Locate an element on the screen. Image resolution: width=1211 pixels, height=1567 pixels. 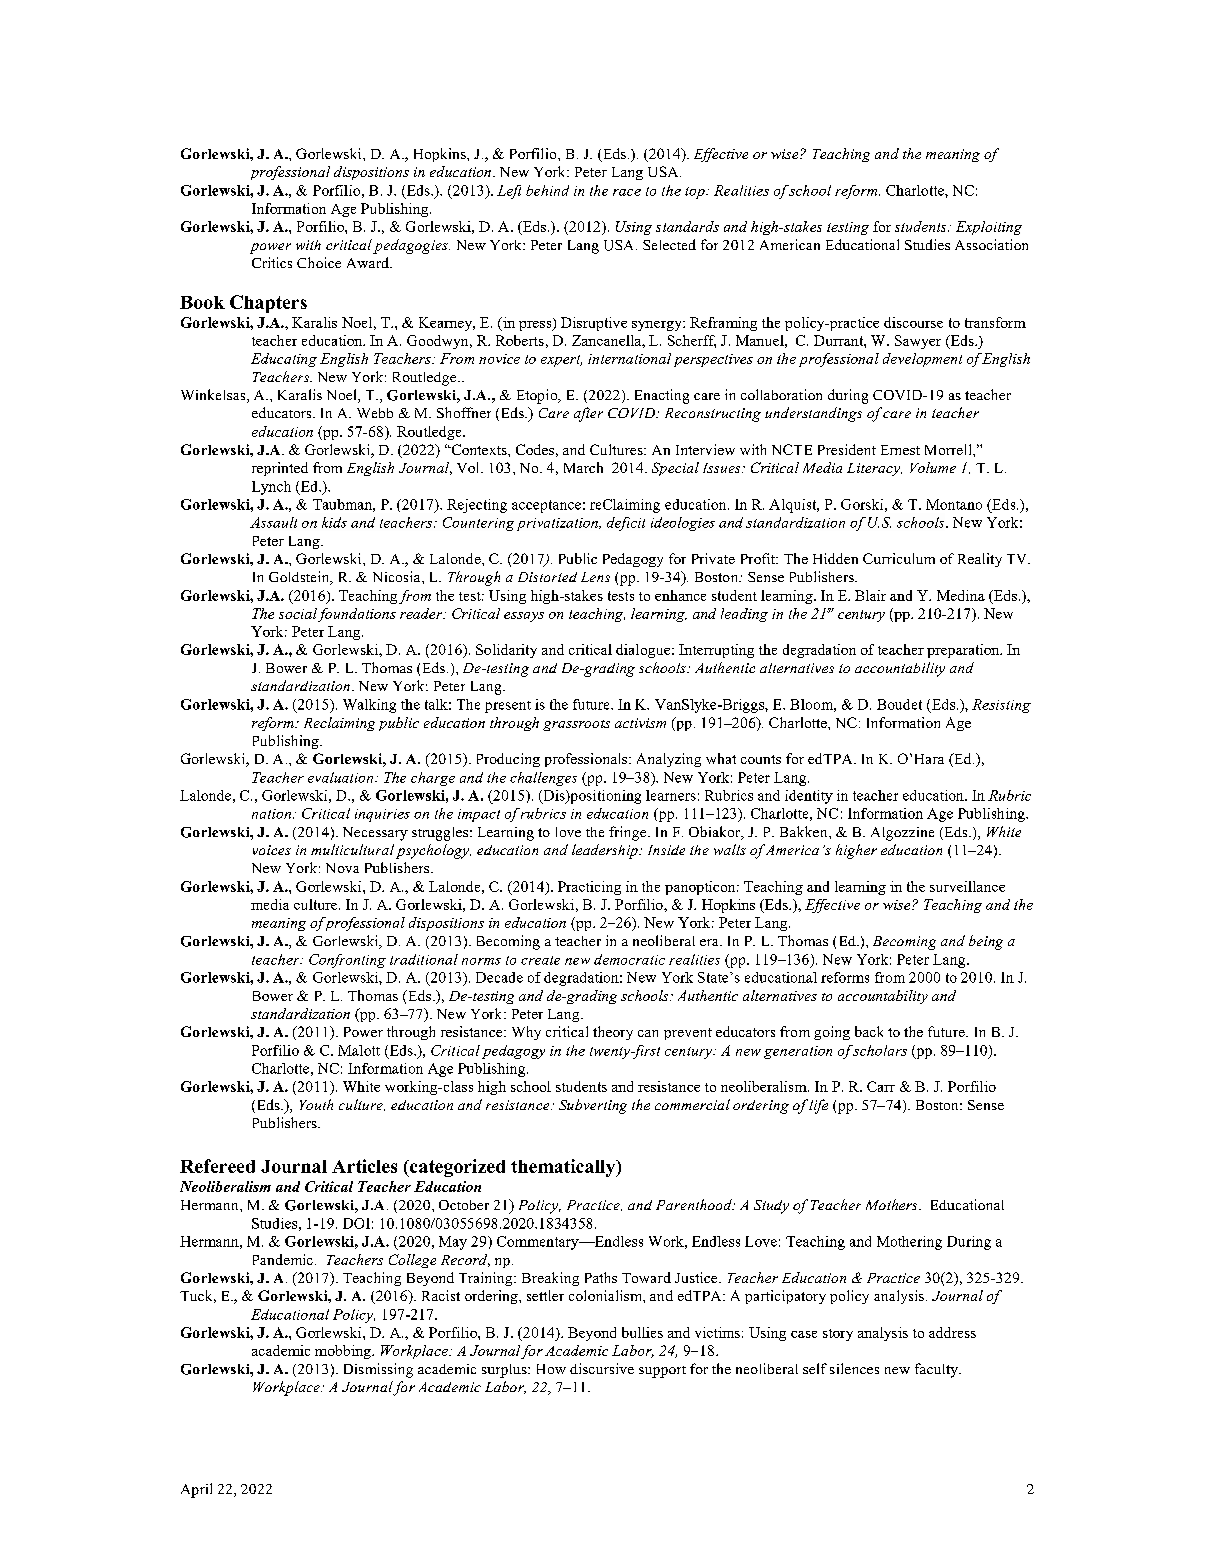
discursive is located at coordinates (602, 1368).
